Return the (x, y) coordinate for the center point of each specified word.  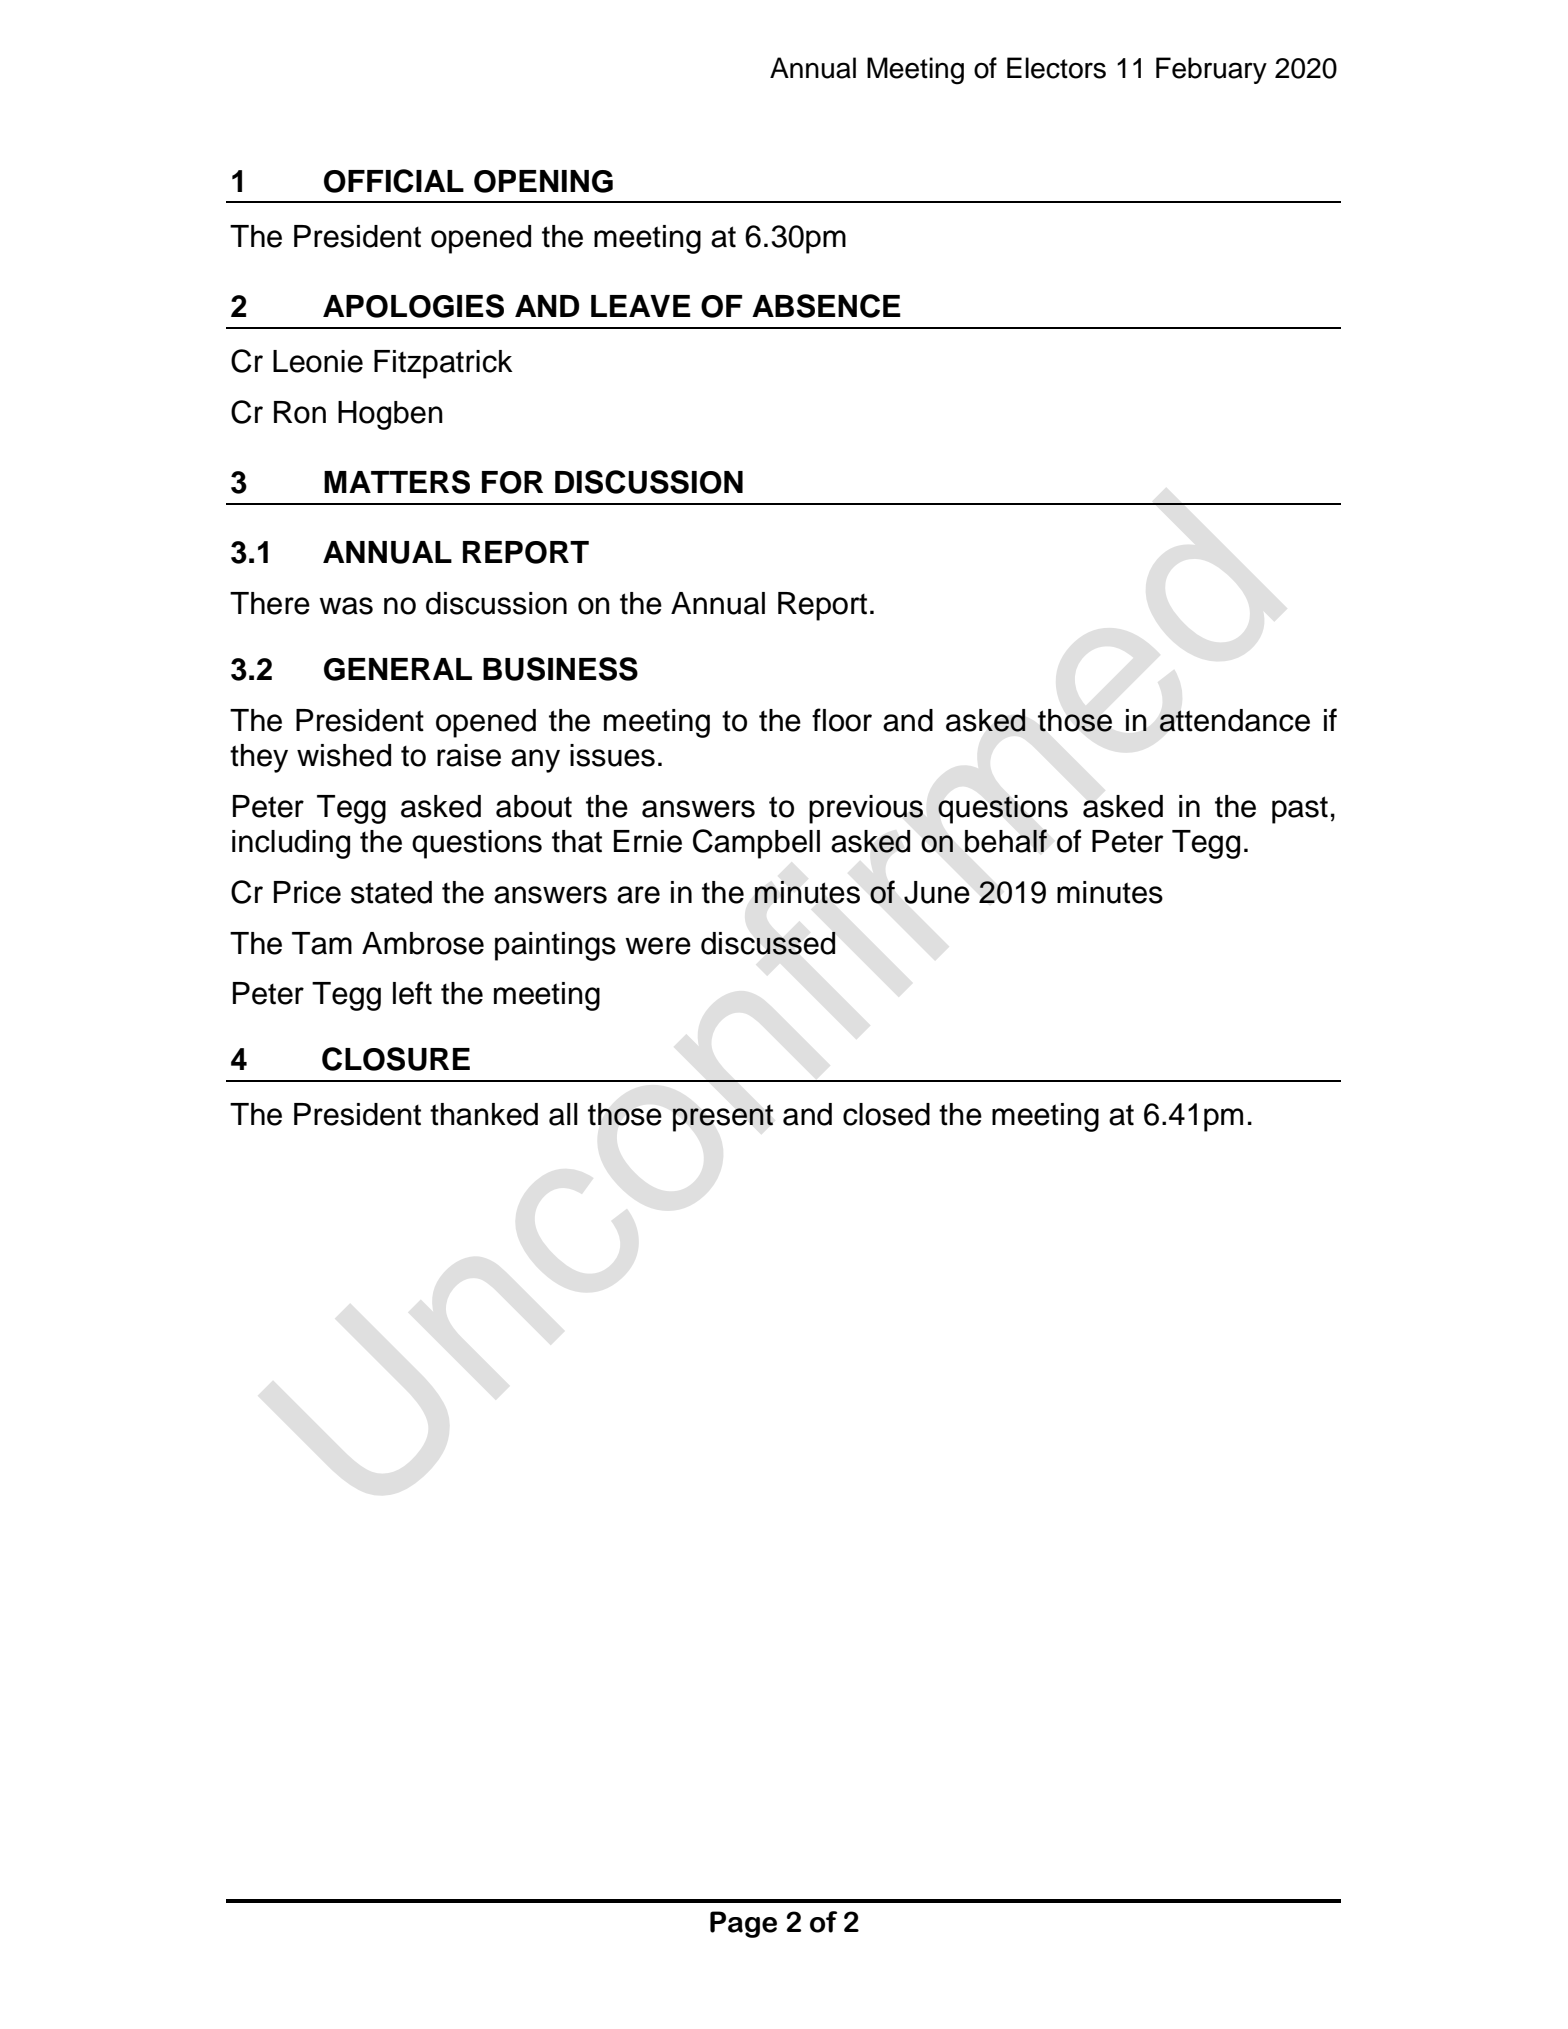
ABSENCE (826, 306)
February (1211, 70)
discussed (768, 943)
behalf (1006, 841)
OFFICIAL (394, 181)
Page (743, 1924)
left (412, 993)
